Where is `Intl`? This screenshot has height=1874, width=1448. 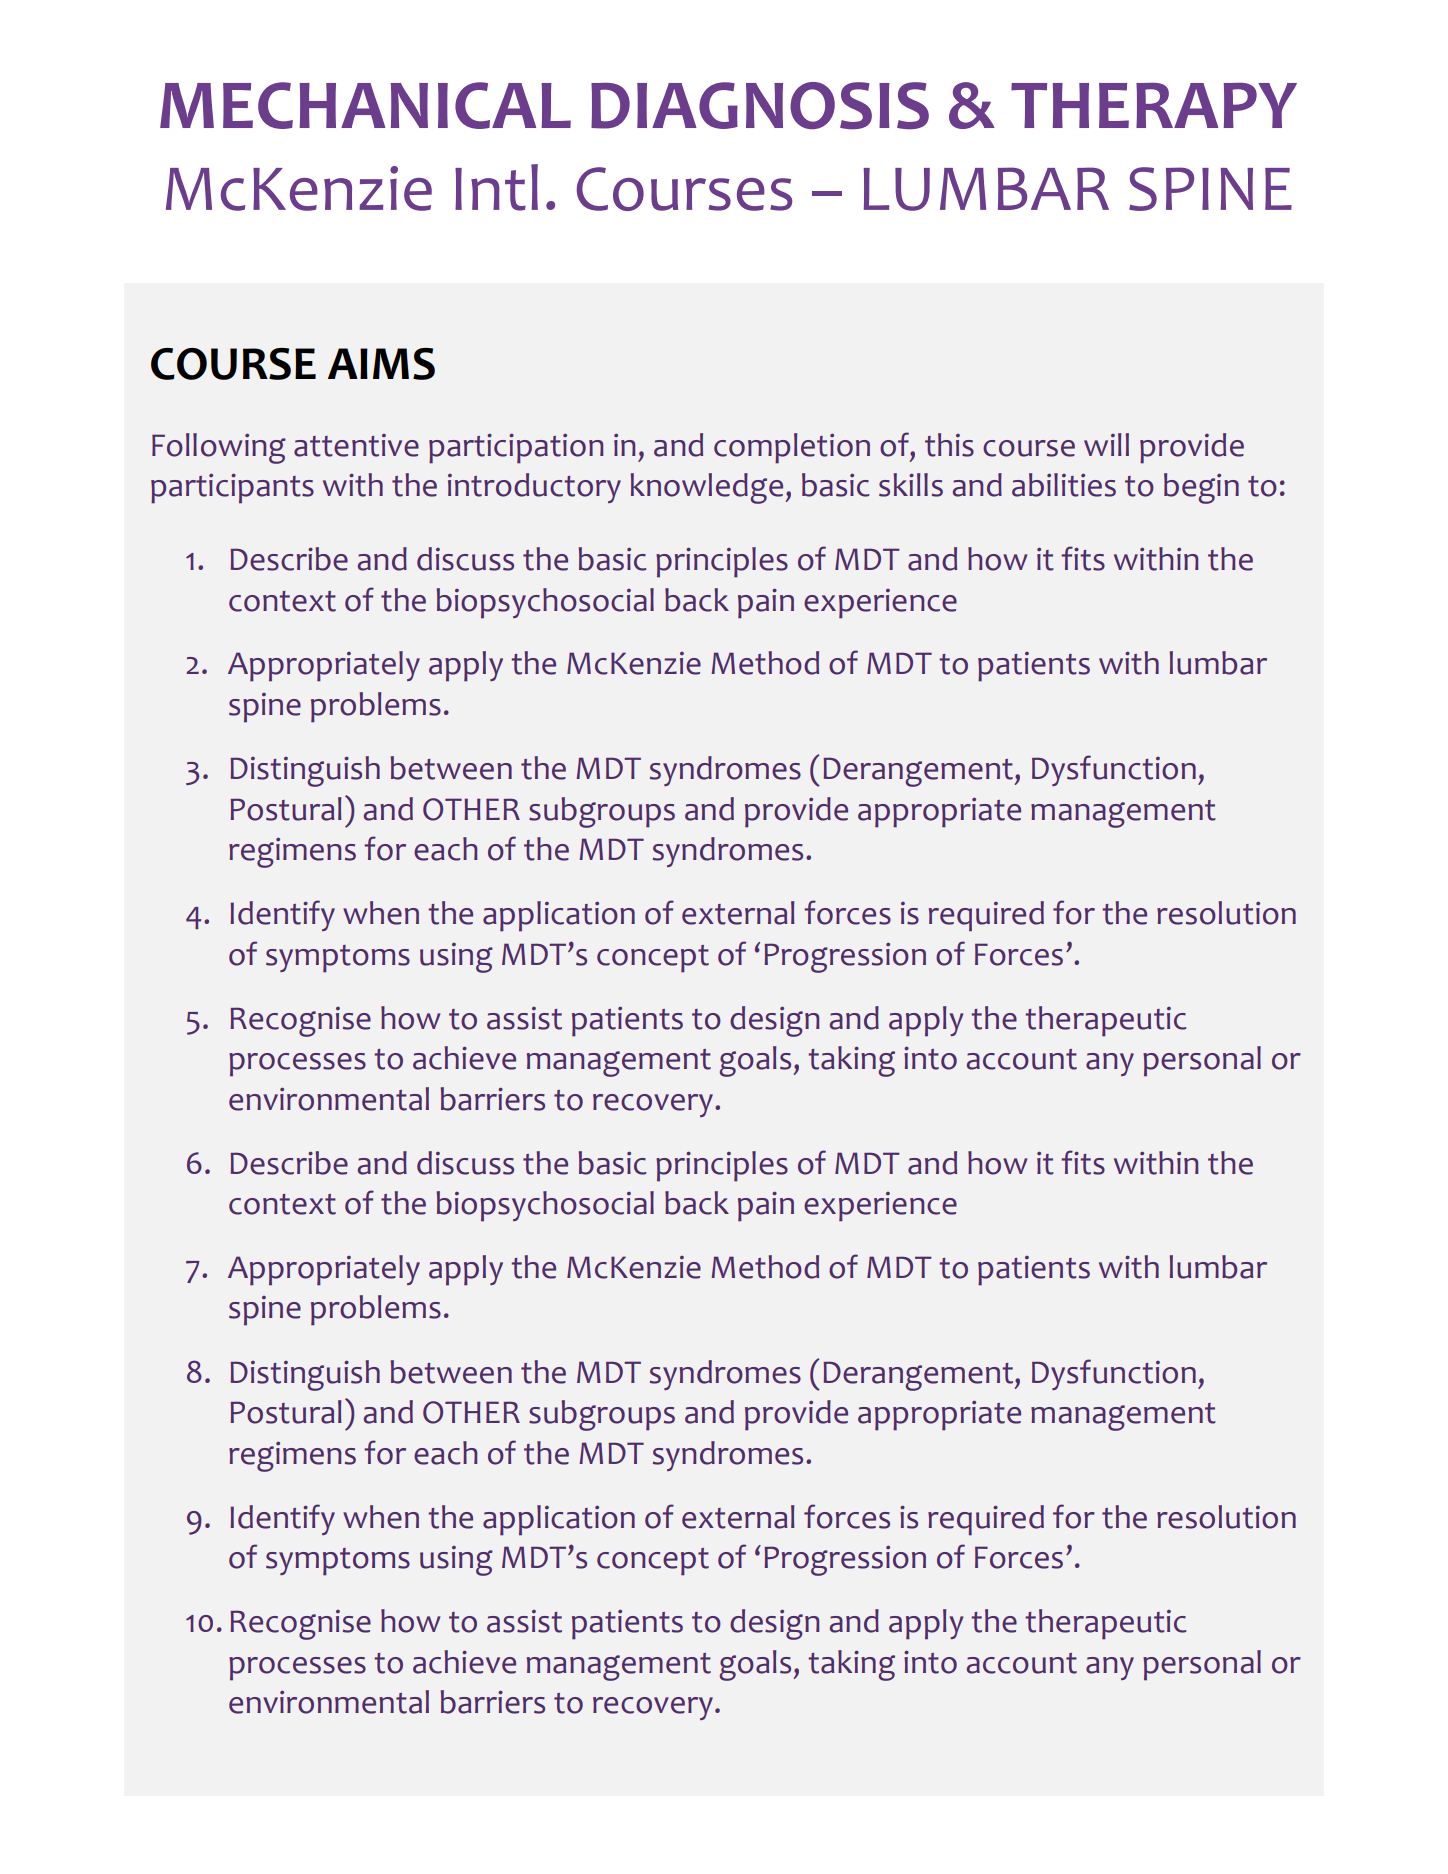
Intl is located at coordinates (496, 187).
